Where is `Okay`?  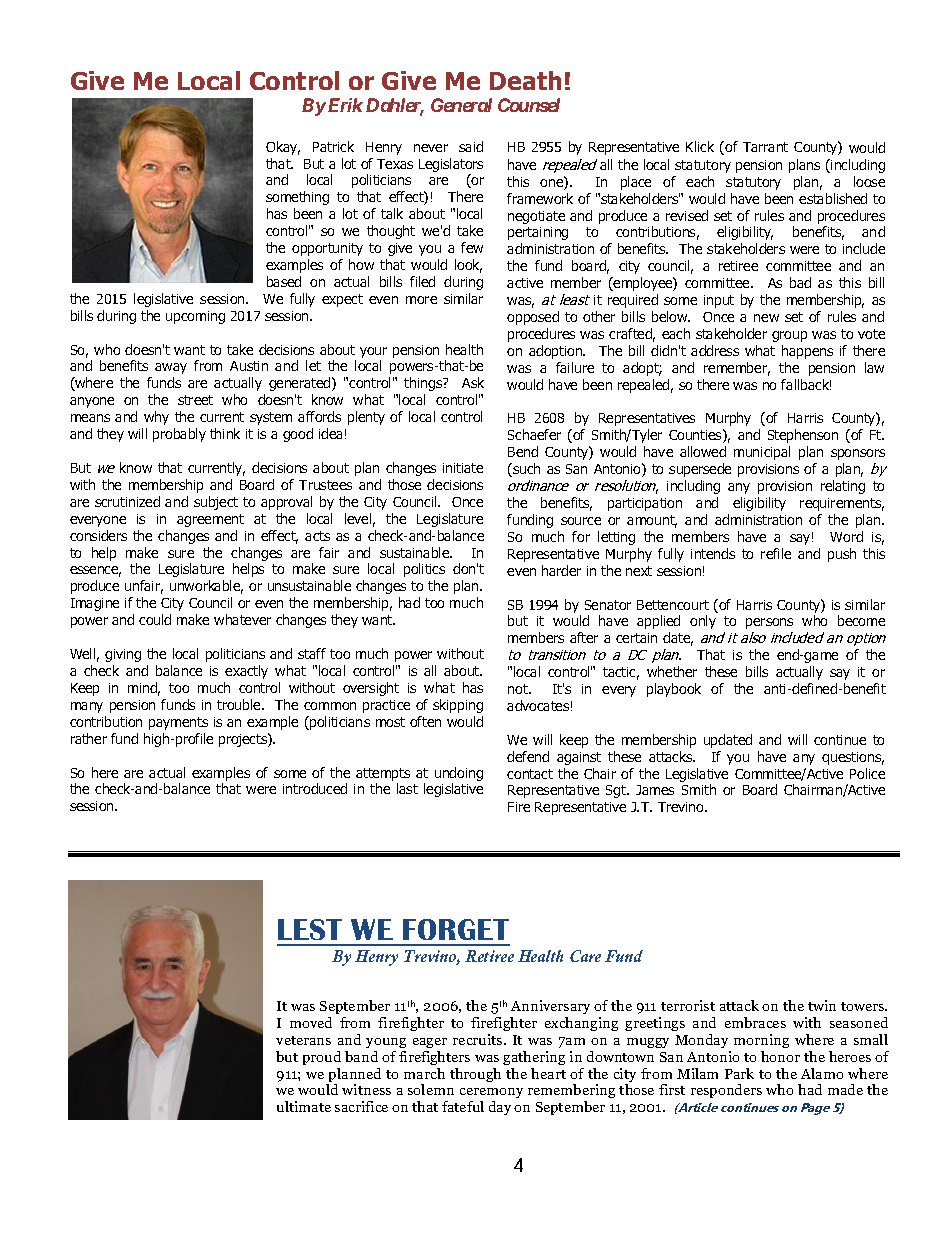
Okay is located at coordinates (283, 148).
